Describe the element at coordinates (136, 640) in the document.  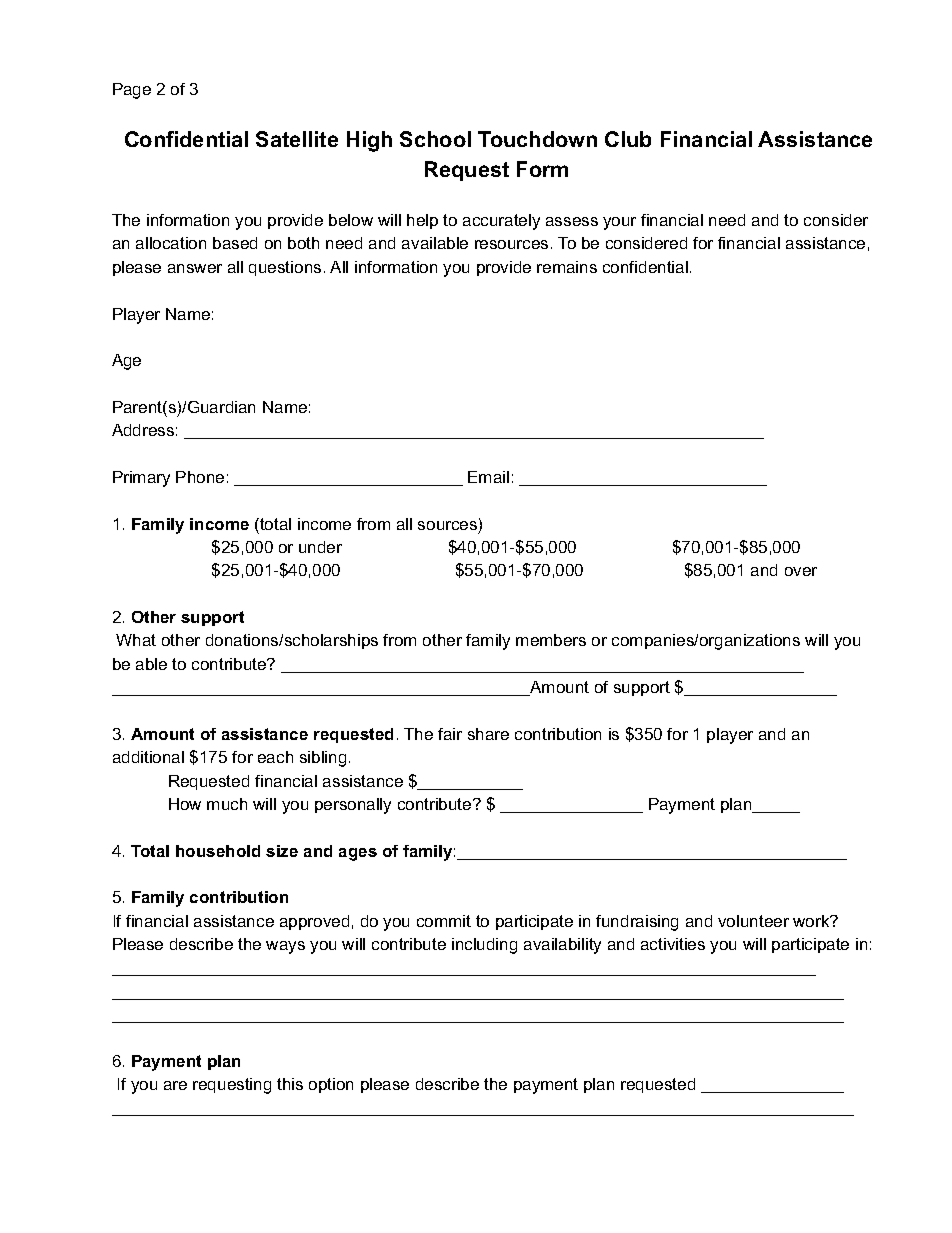
I see `What` at that location.
